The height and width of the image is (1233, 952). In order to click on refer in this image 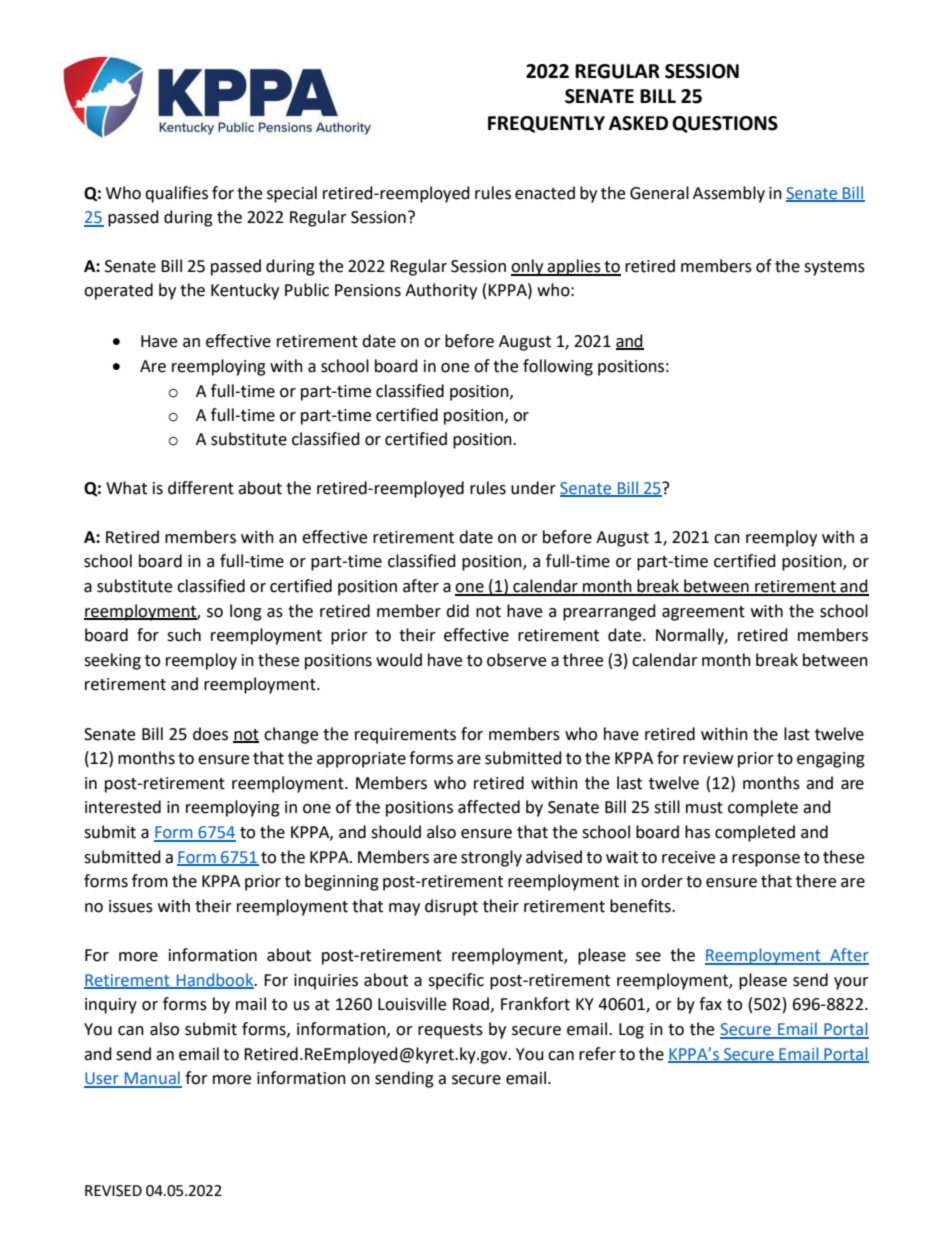, I will do `click(597, 1054)`.
